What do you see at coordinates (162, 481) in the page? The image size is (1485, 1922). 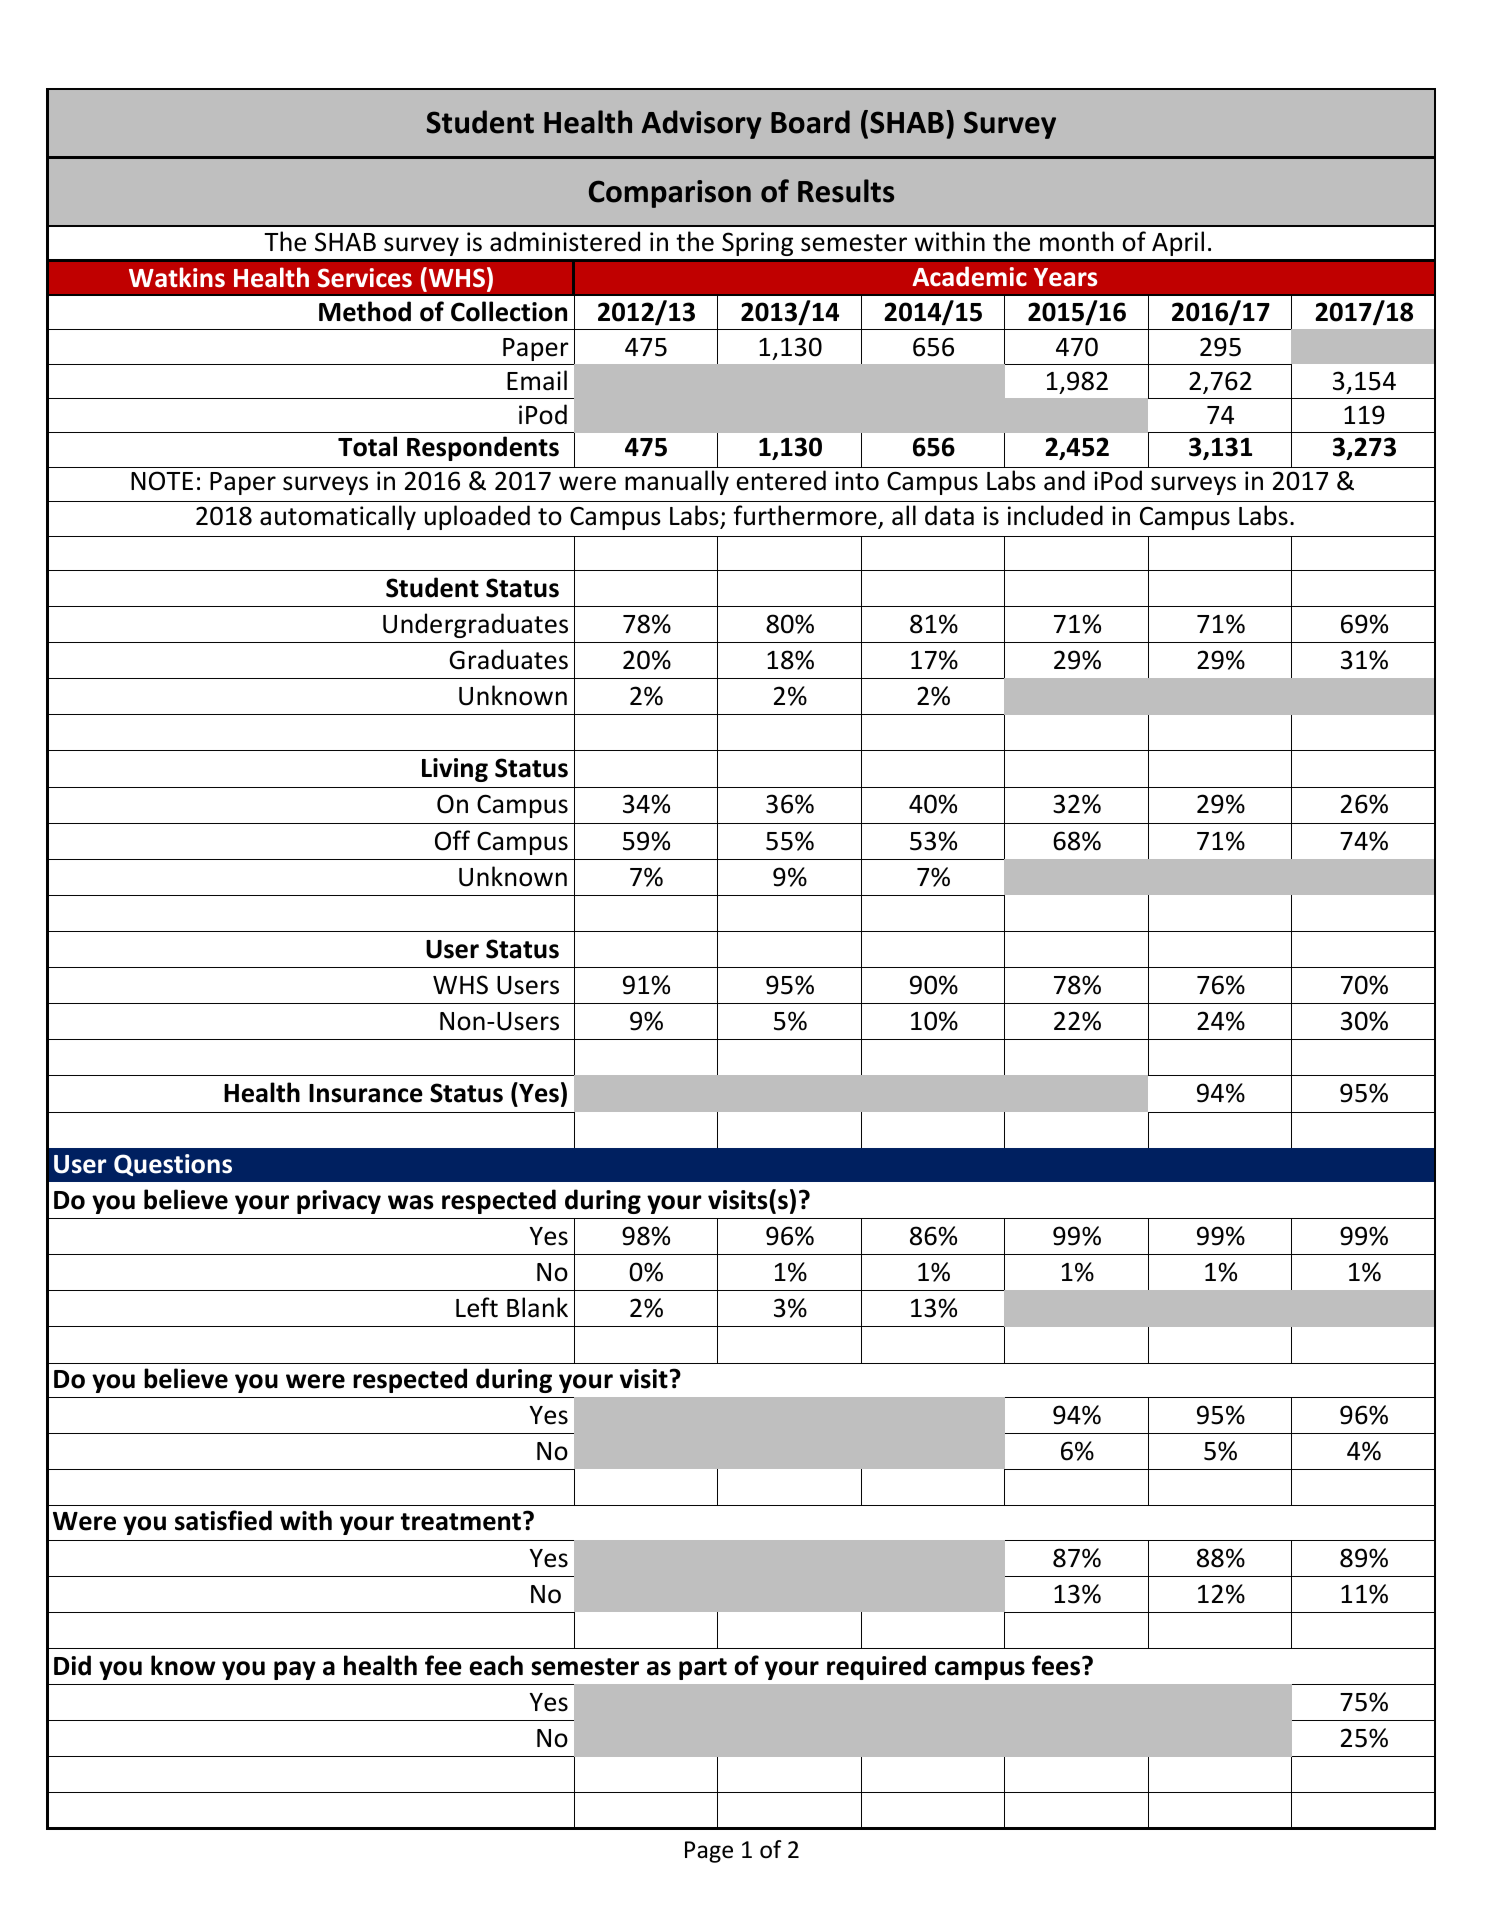 I see `NOTE` at bounding box center [162, 481].
